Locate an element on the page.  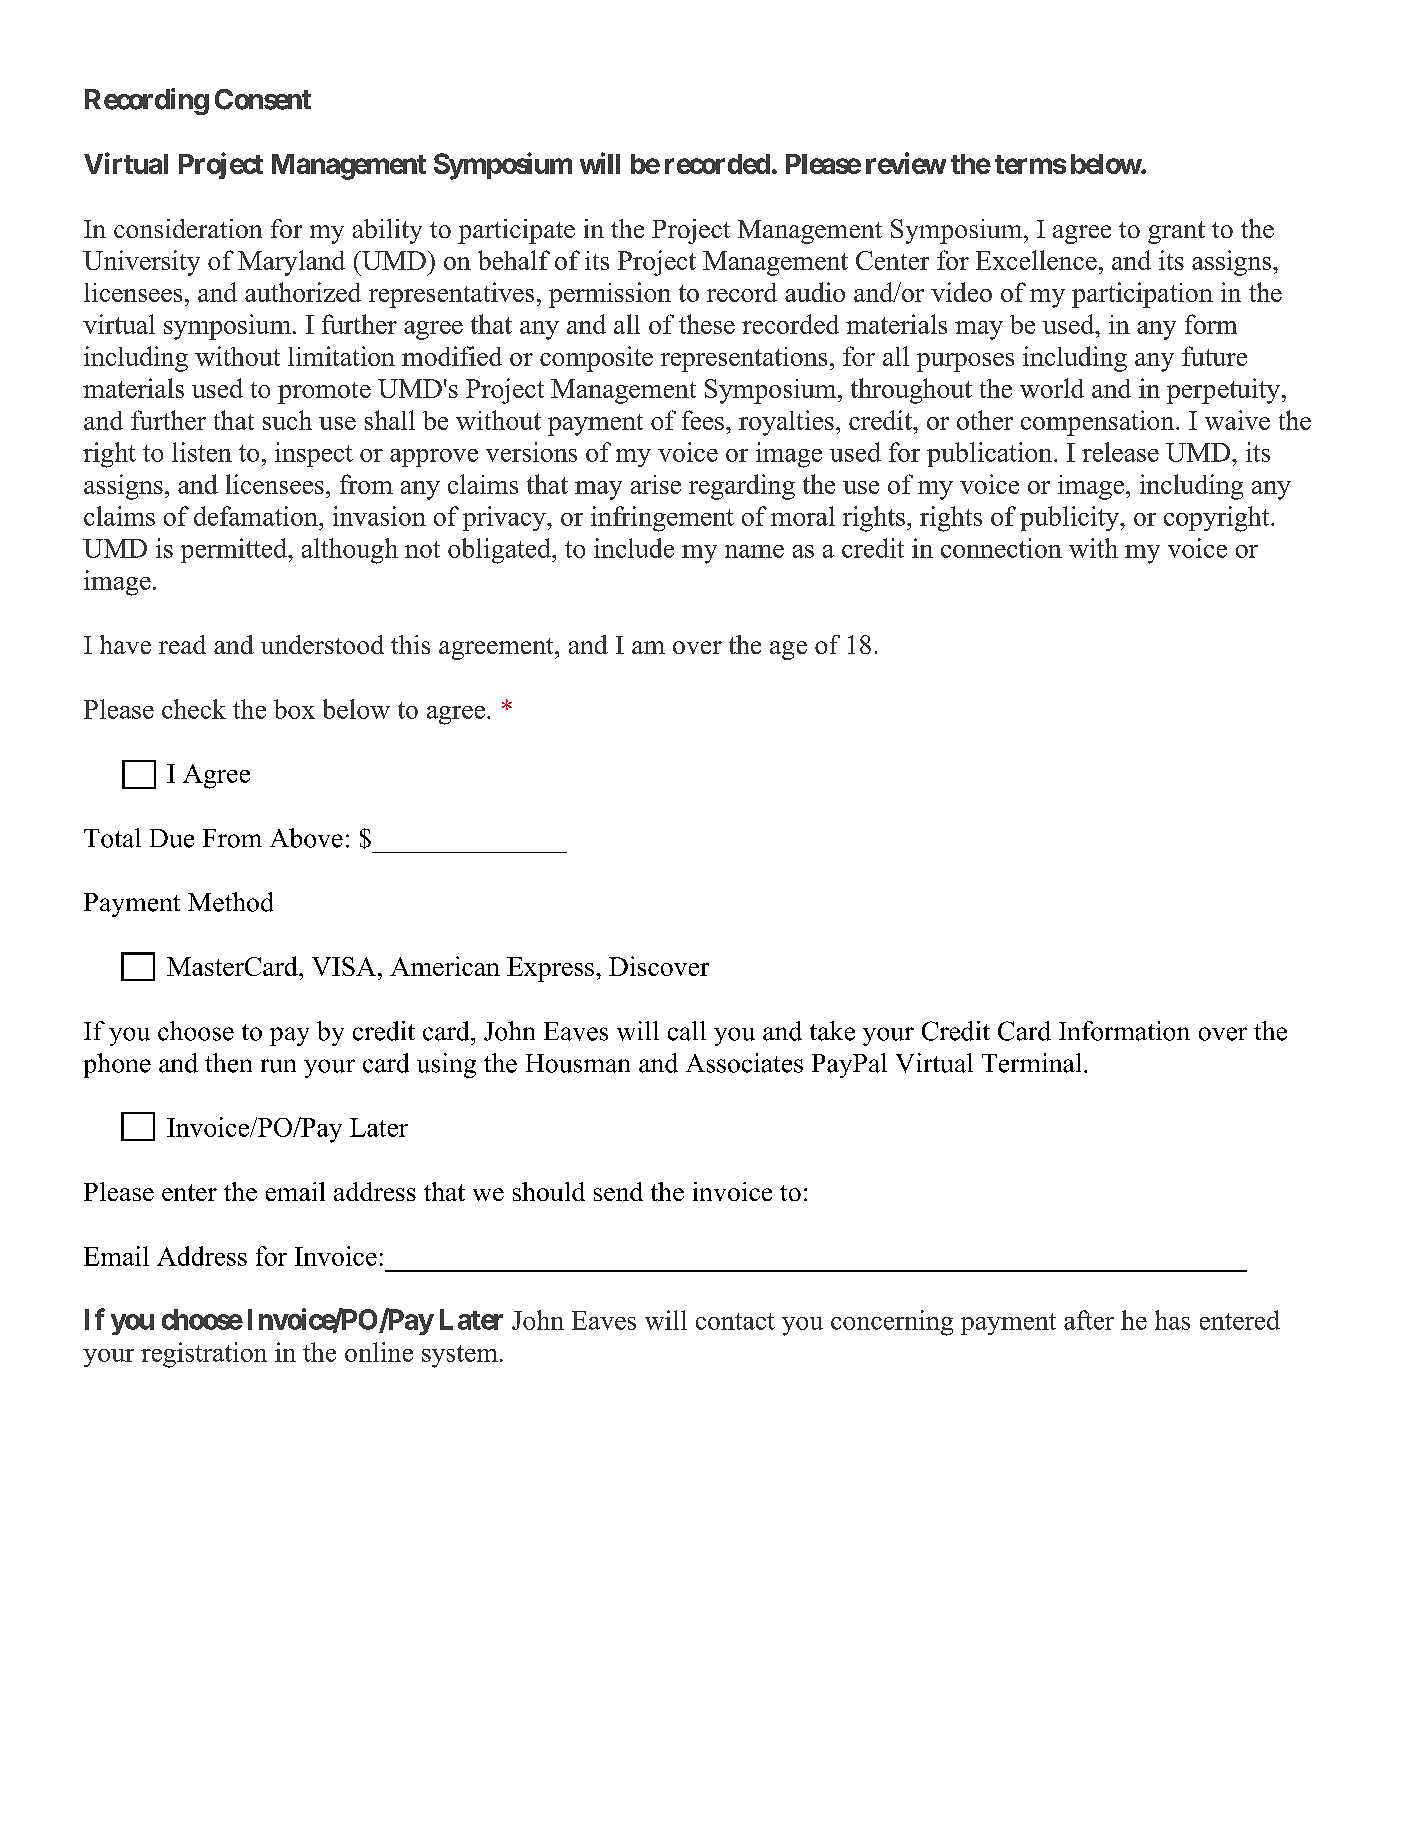
after is located at coordinates (1089, 1320).
